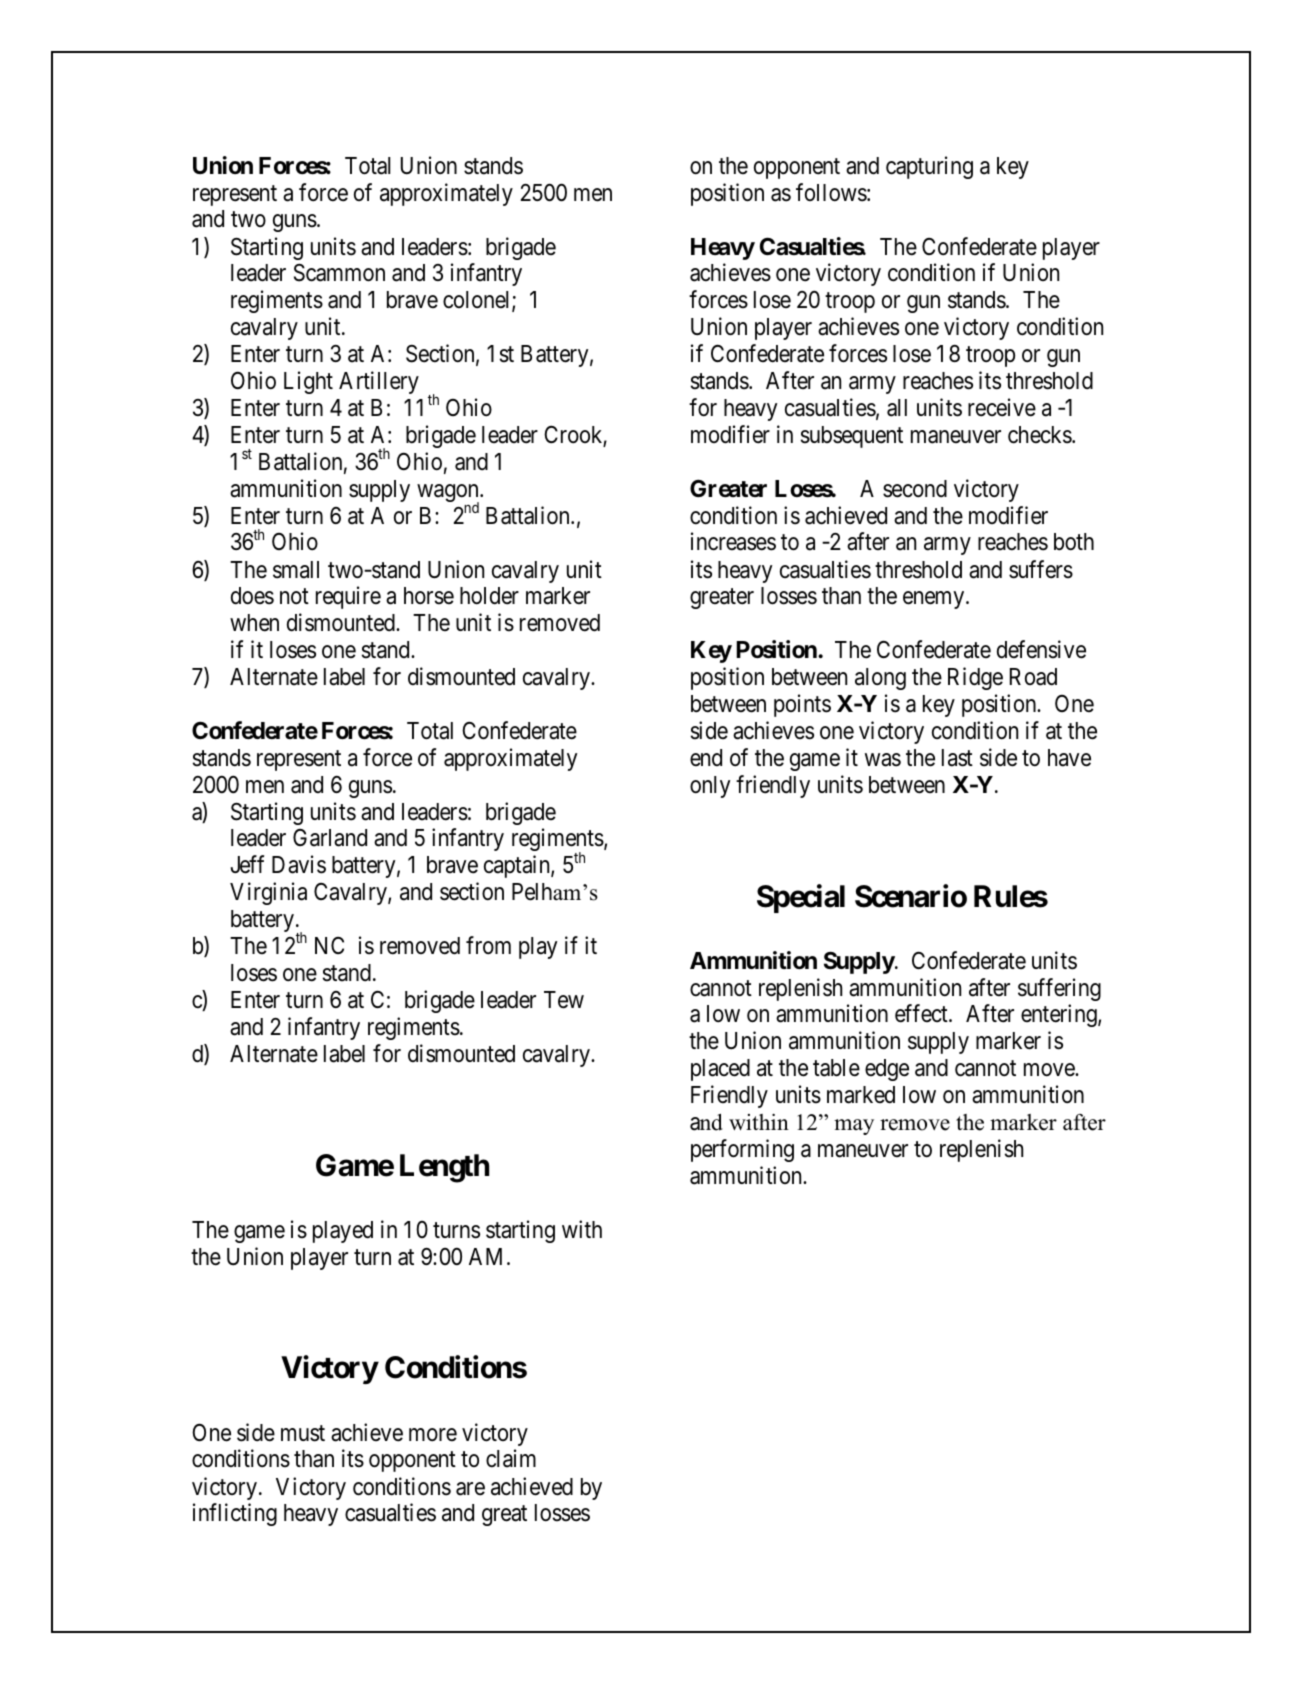  What do you see at coordinates (1002, 407) in the screenshot?
I see `receive` at bounding box center [1002, 407].
